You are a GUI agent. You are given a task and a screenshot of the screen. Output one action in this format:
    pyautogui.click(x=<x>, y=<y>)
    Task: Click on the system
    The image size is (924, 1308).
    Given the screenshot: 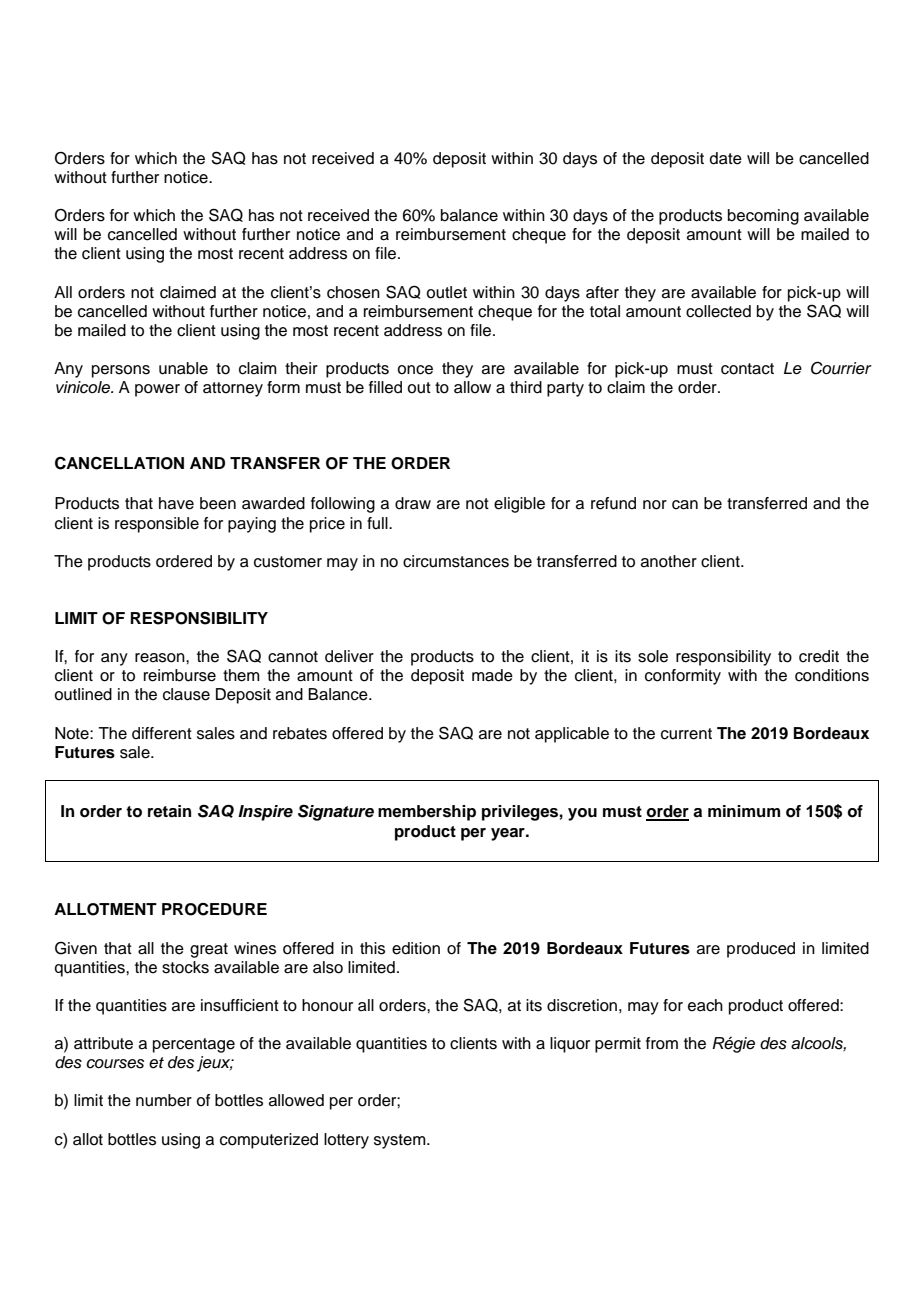 What is the action you would take?
    pyautogui.click(x=401, y=1141)
